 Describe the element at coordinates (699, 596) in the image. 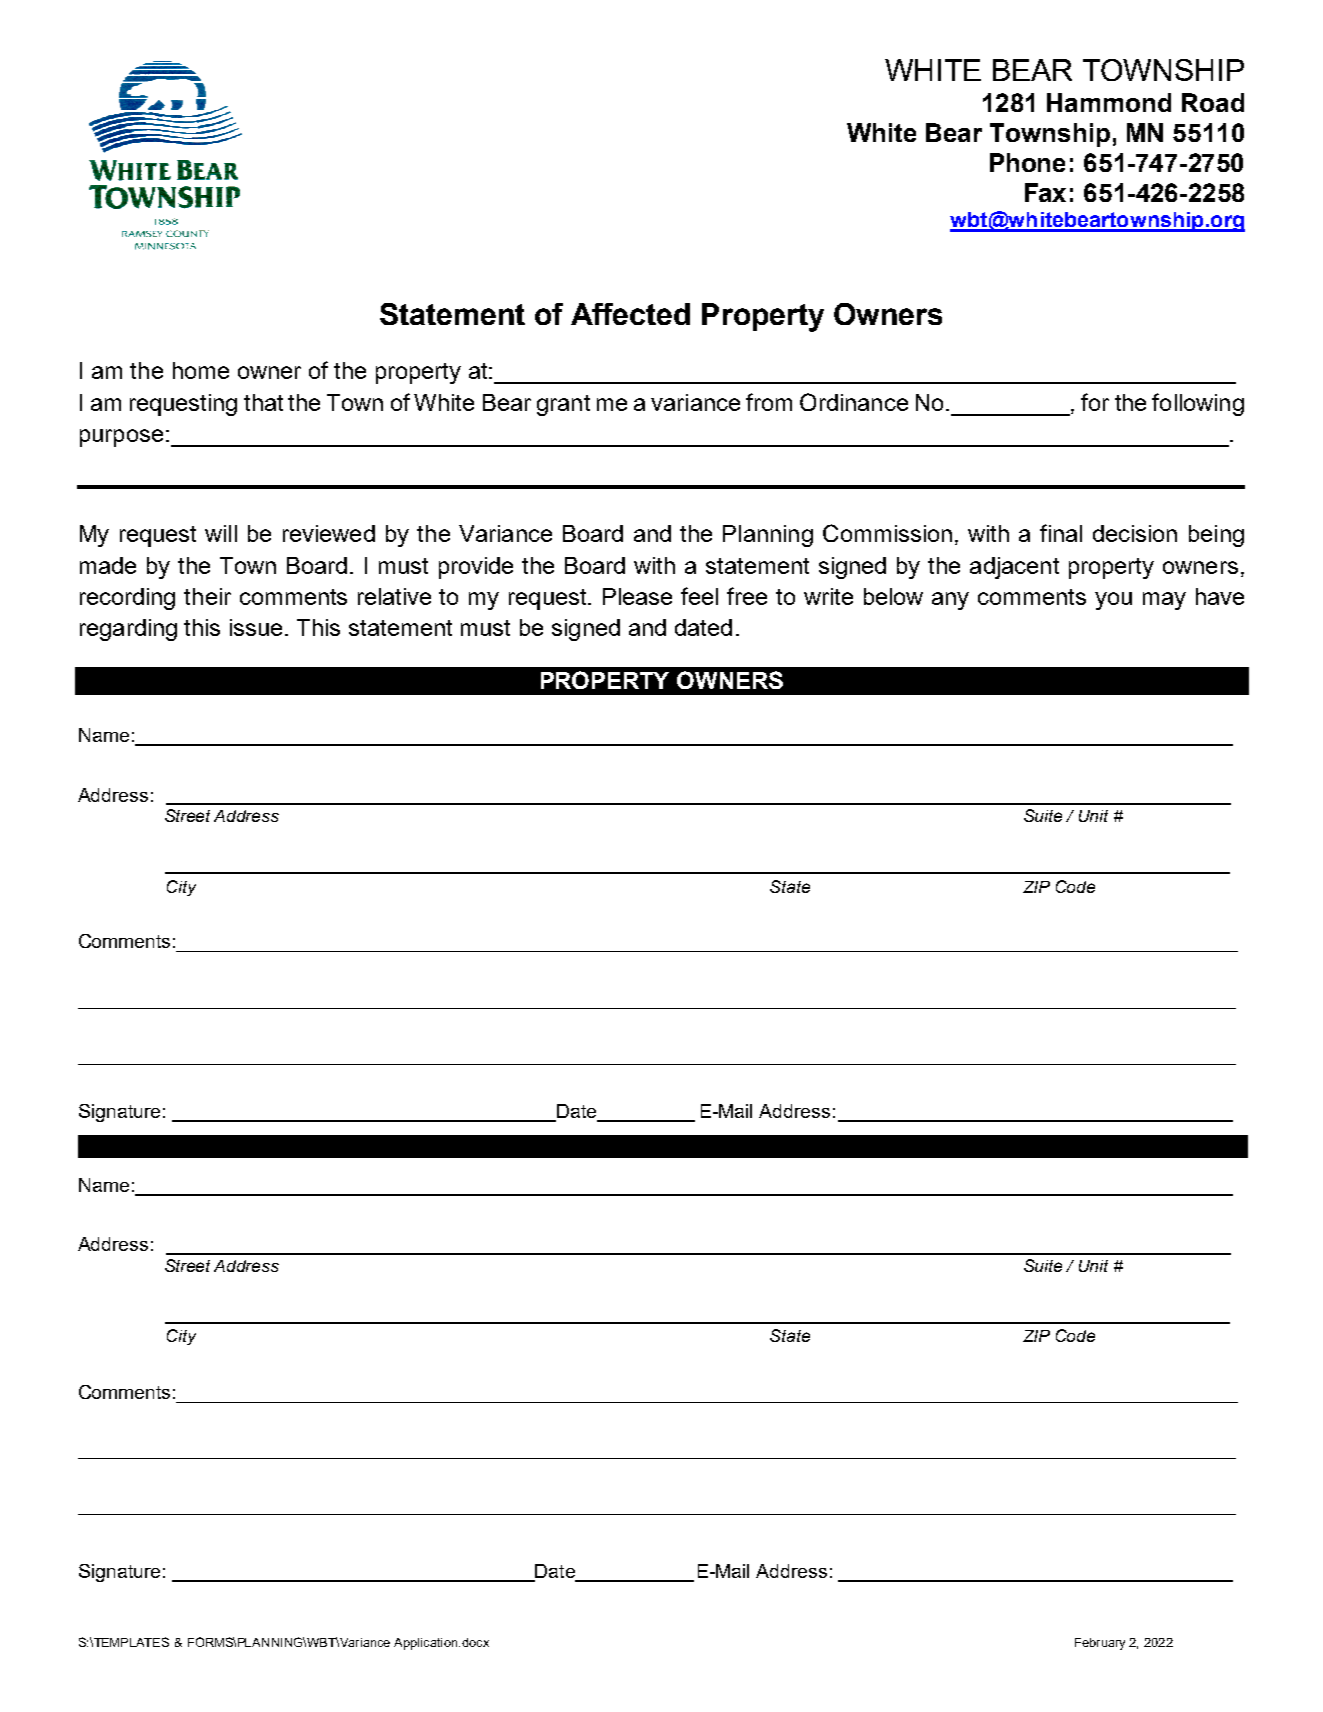

I see `feel` at that location.
